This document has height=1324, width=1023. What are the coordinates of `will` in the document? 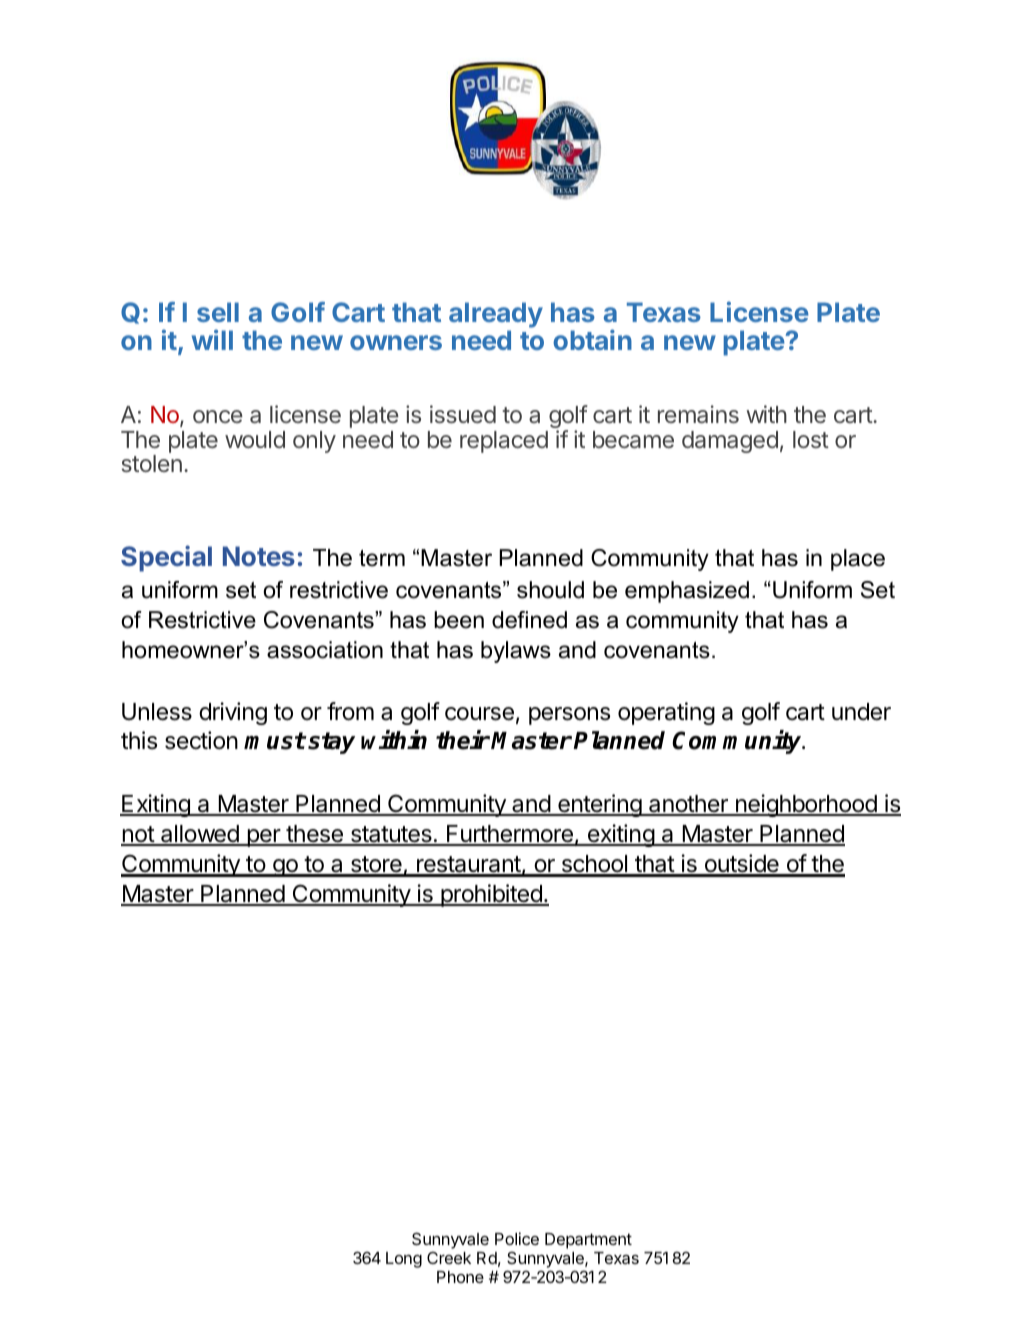 It's located at (212, 339).
